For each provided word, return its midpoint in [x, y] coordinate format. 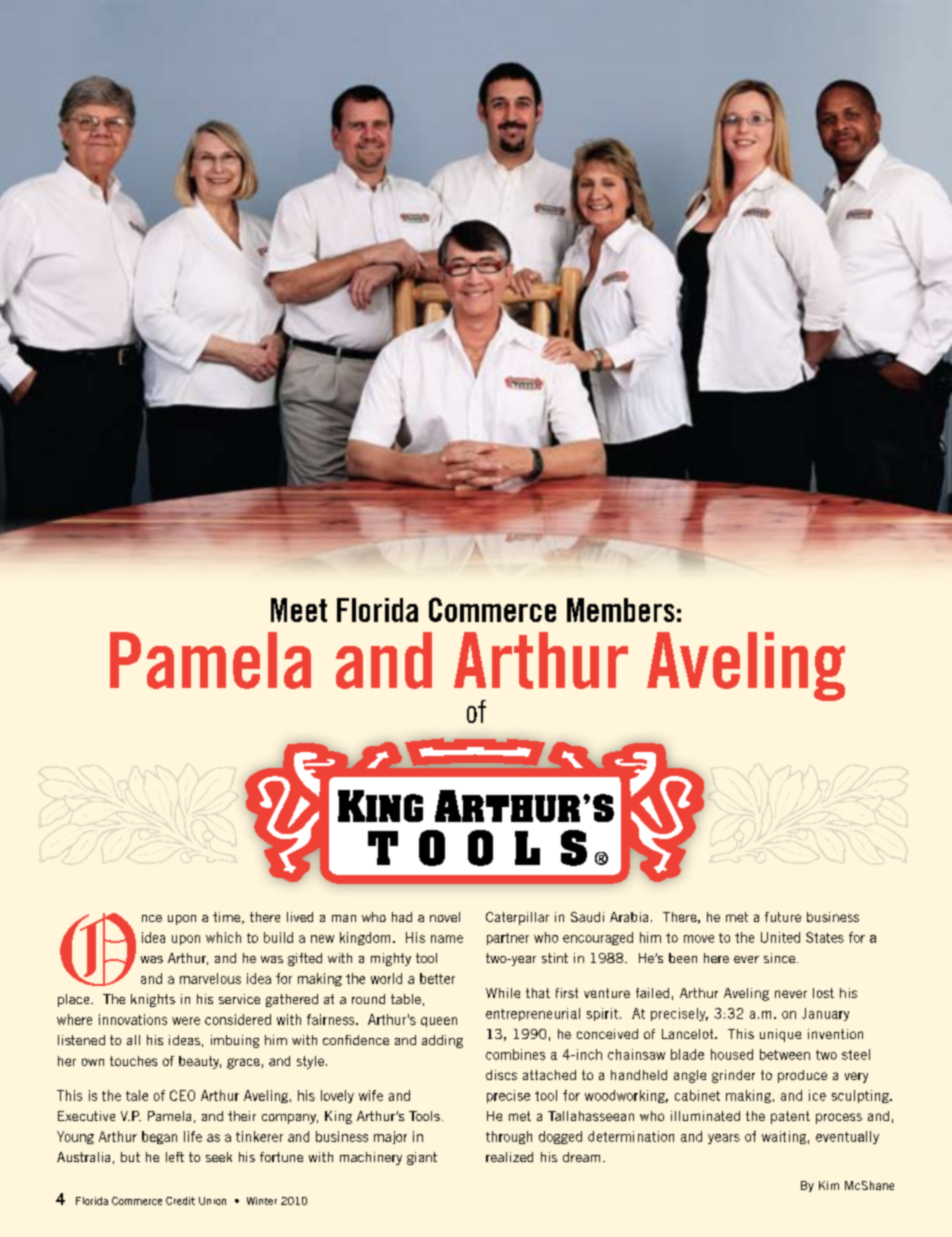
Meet [299, 610]
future [783, 917]
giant [422, 1158]
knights [153, 1000]
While [503, 993]
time [228, 918]
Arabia [629, 917]
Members [621, 610]
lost [823, 993]
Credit [180, 1201]
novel [445, 917]
